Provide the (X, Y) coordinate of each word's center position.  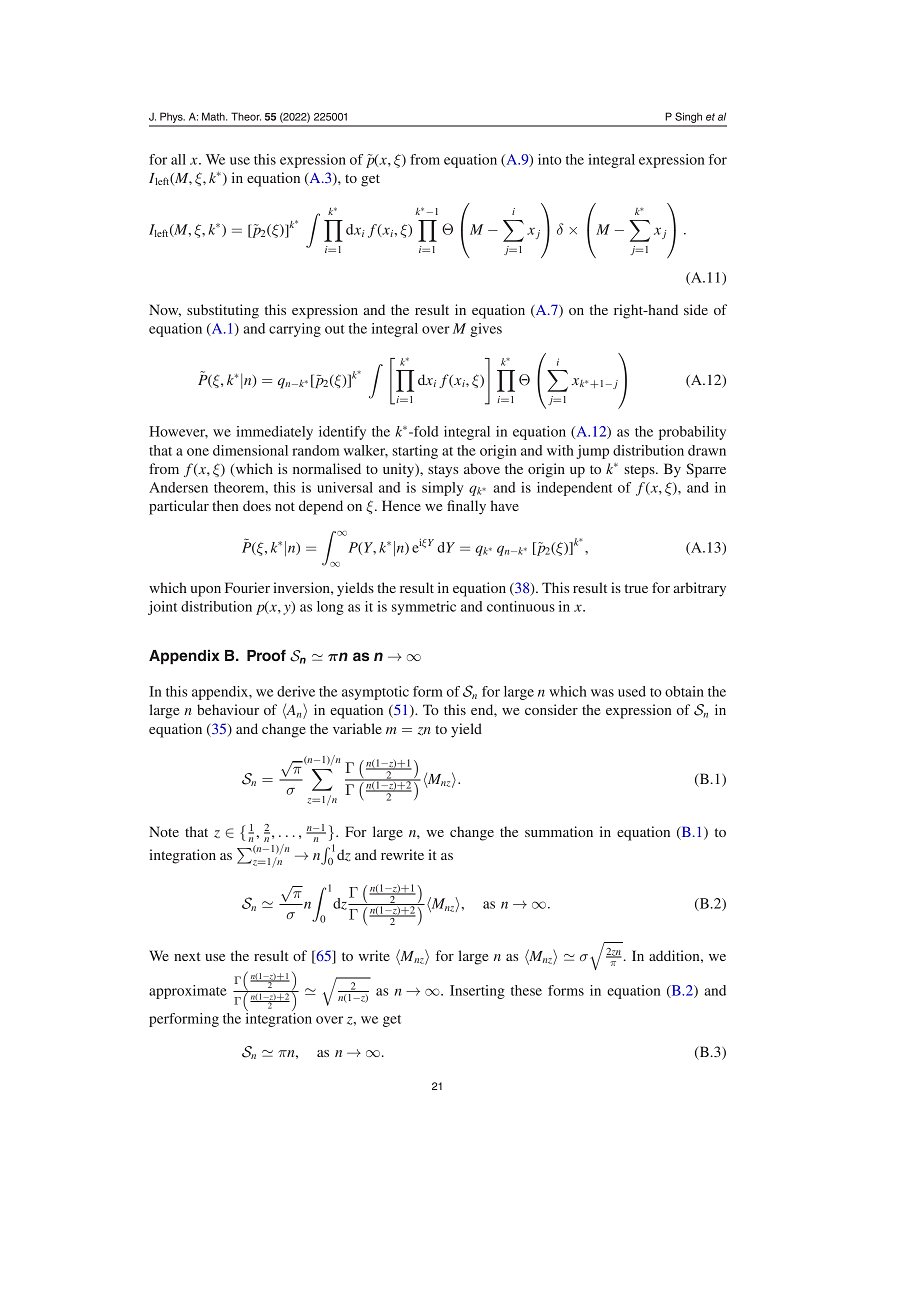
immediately (274, 433)
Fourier (247, 587)
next (187, 956)
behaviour (228, 709)
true (636, 588)
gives (486, 330)
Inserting (477, 992)
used (632, 691)
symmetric (424, 608)
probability (692, 433)
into (550, 159)
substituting (223, 311)
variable (357, 728)
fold (425, 431)
